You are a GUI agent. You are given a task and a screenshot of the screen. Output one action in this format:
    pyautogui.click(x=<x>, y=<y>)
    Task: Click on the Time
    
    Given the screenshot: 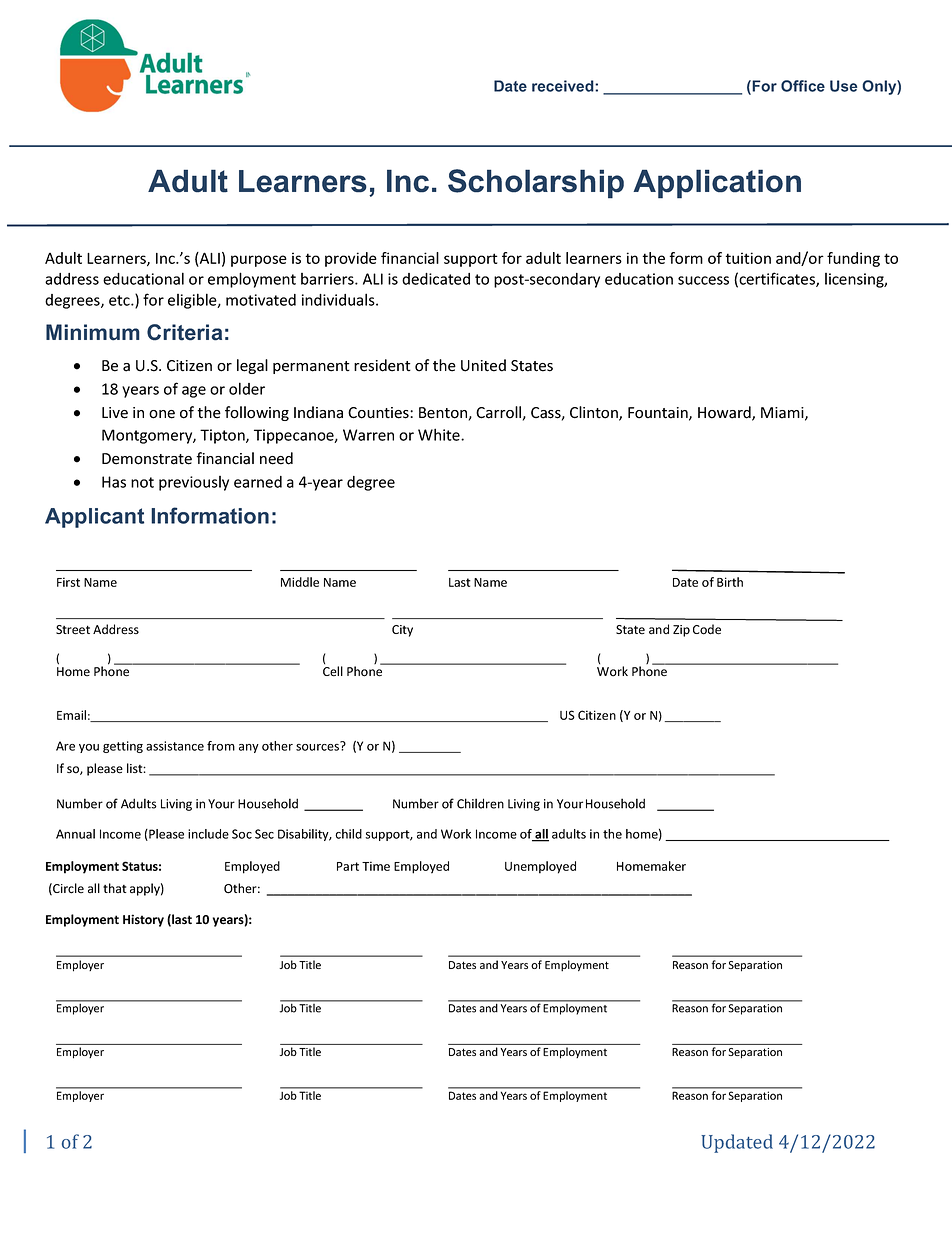 What is the action you would take?
    pyautogui.click(x=376, y=866)
